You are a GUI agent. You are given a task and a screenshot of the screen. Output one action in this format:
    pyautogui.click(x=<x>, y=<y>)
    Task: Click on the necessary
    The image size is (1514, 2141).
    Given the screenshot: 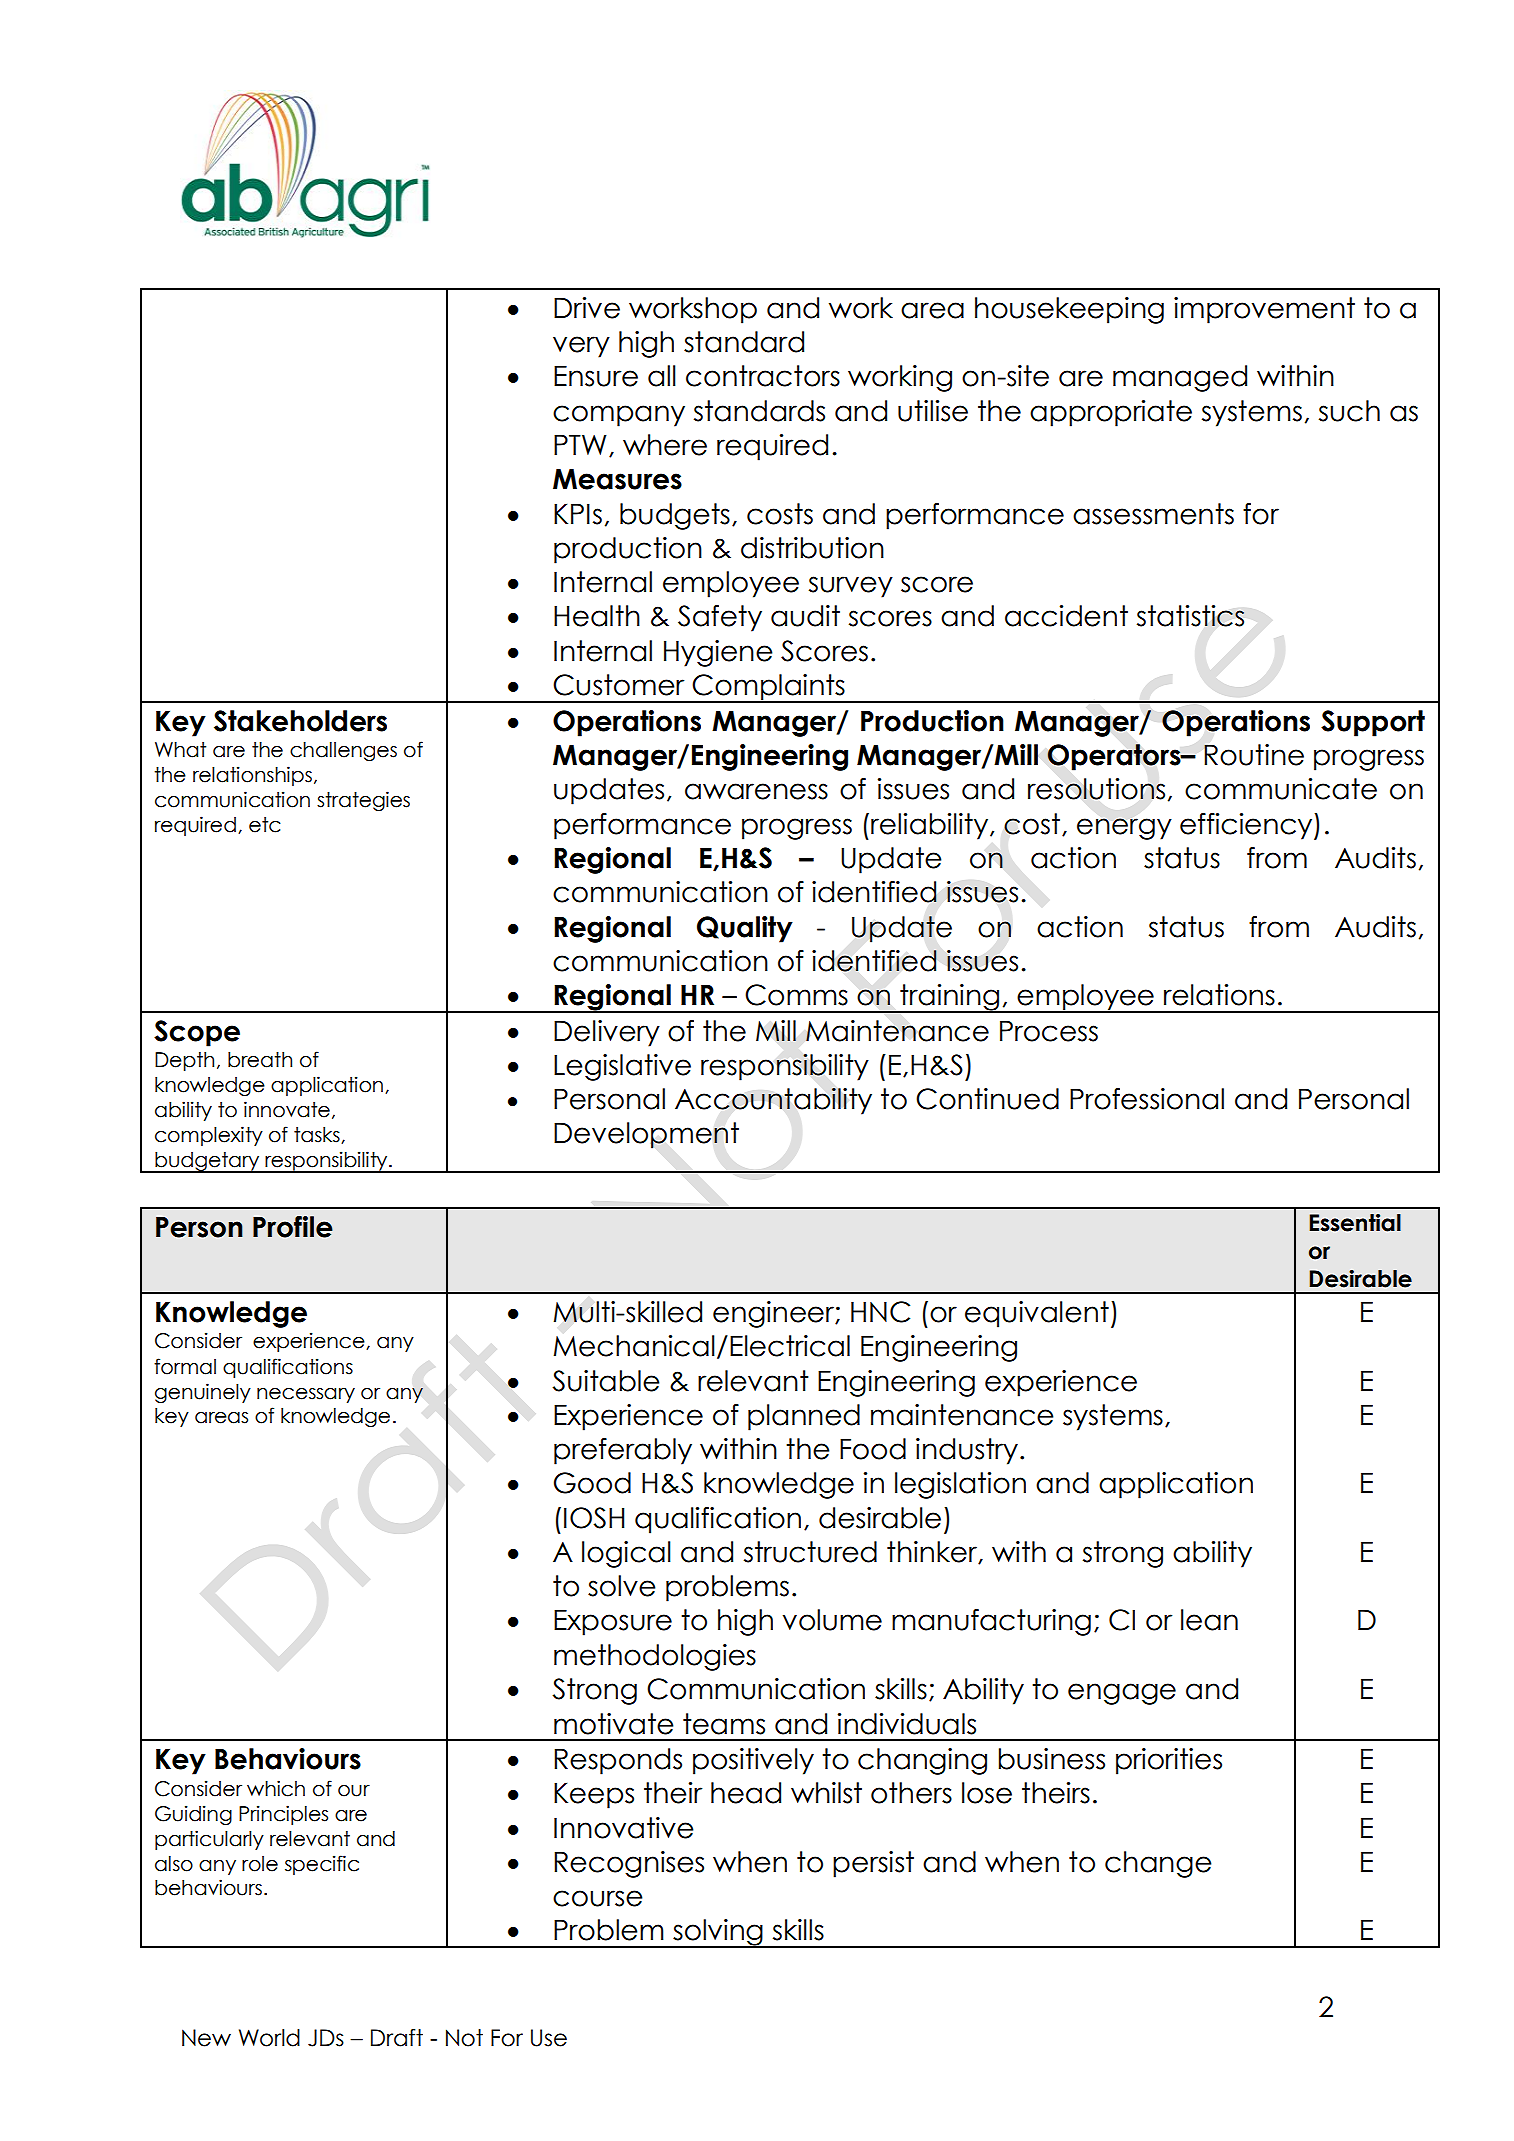 What is the action you would take?
    pyautogui.click(x=306, y=1395)
